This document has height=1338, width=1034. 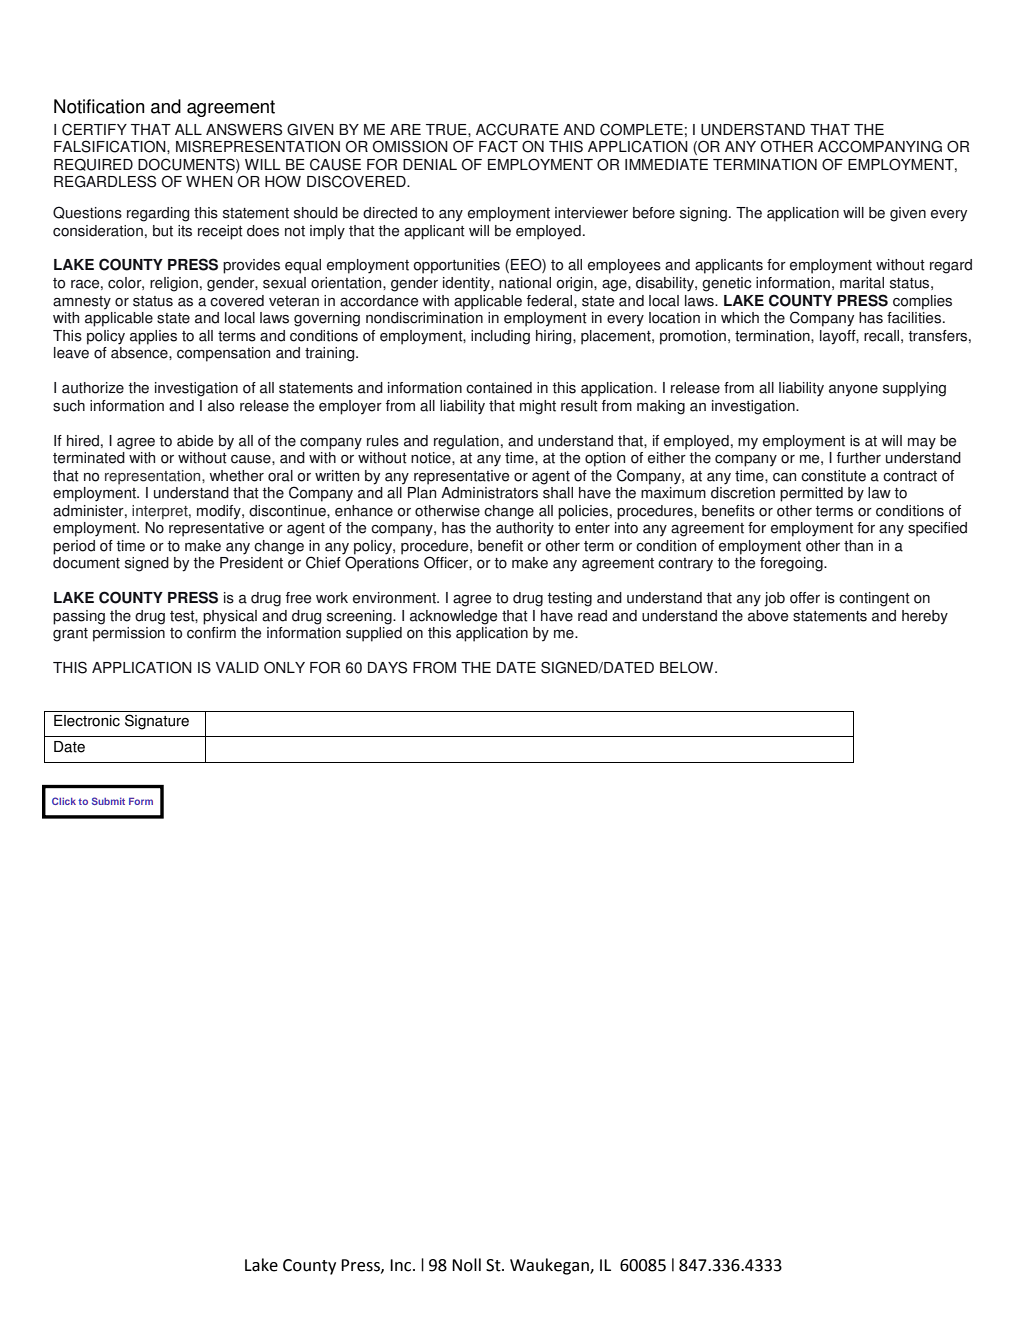 I want to click on ACCURATE, so click(x=517, y=129).
